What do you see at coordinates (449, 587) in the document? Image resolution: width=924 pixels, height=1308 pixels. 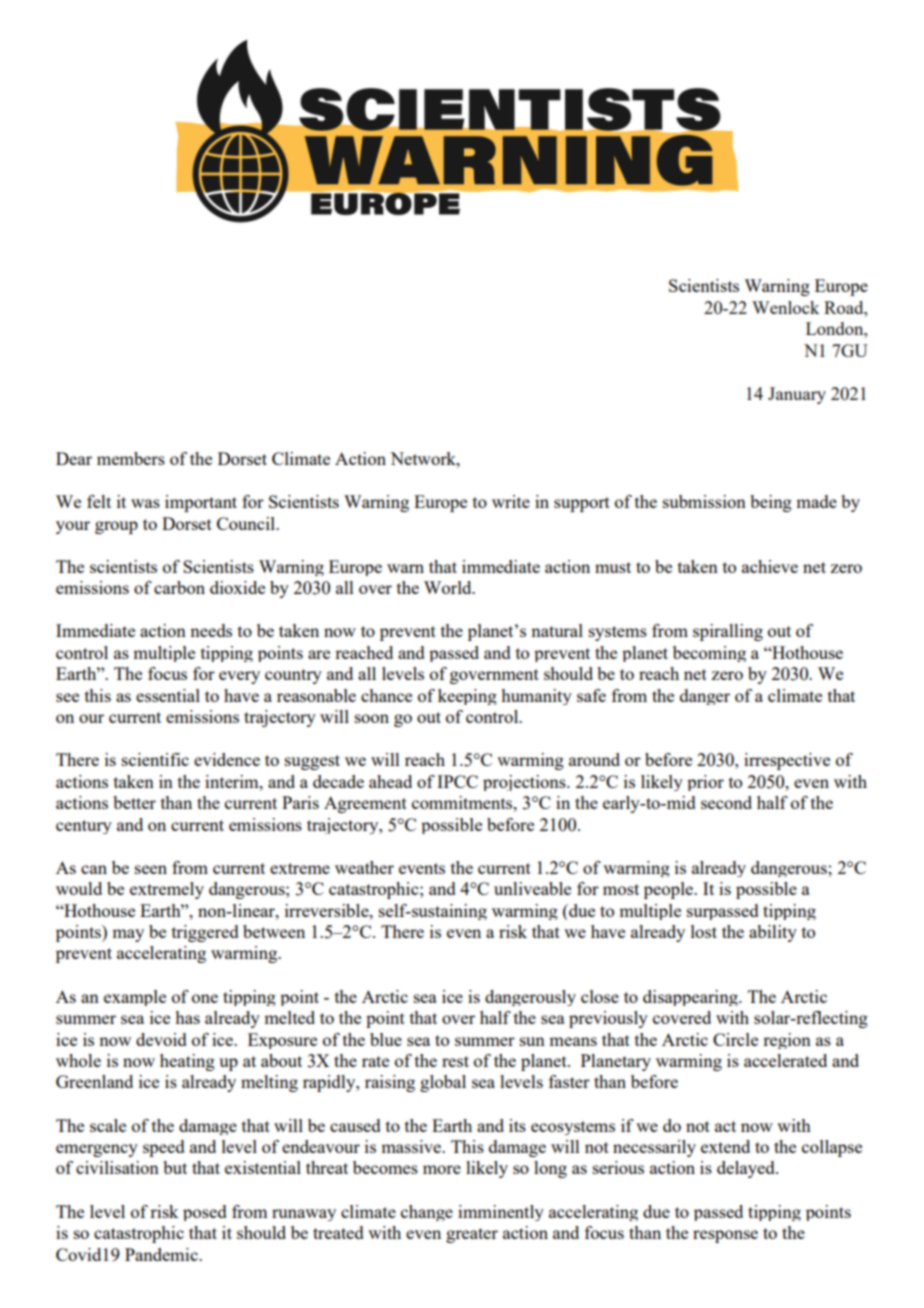 I see `World` at bounding box center [449, 587].
